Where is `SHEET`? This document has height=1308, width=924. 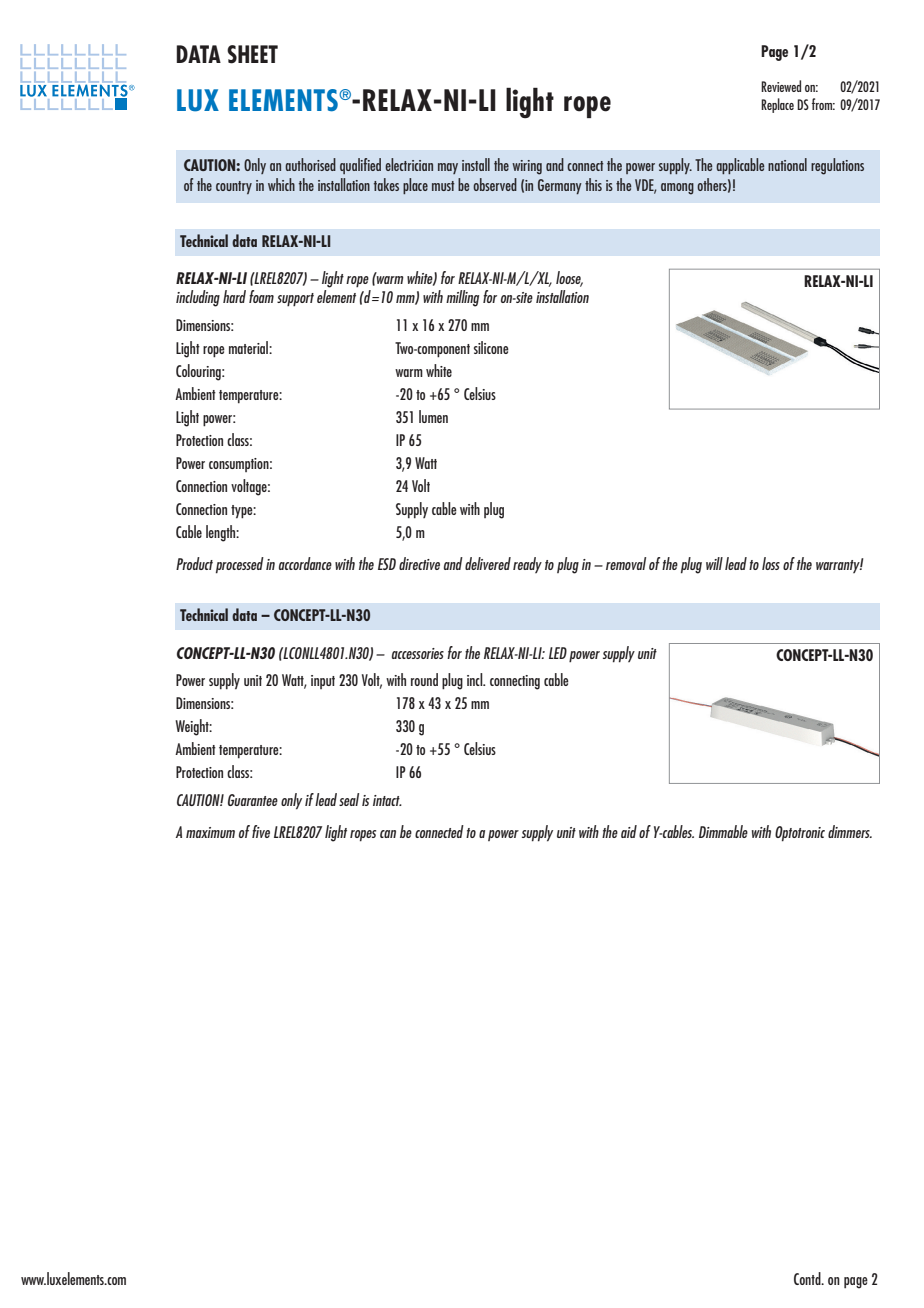
SHEET is located at coordinates (252, 54).
